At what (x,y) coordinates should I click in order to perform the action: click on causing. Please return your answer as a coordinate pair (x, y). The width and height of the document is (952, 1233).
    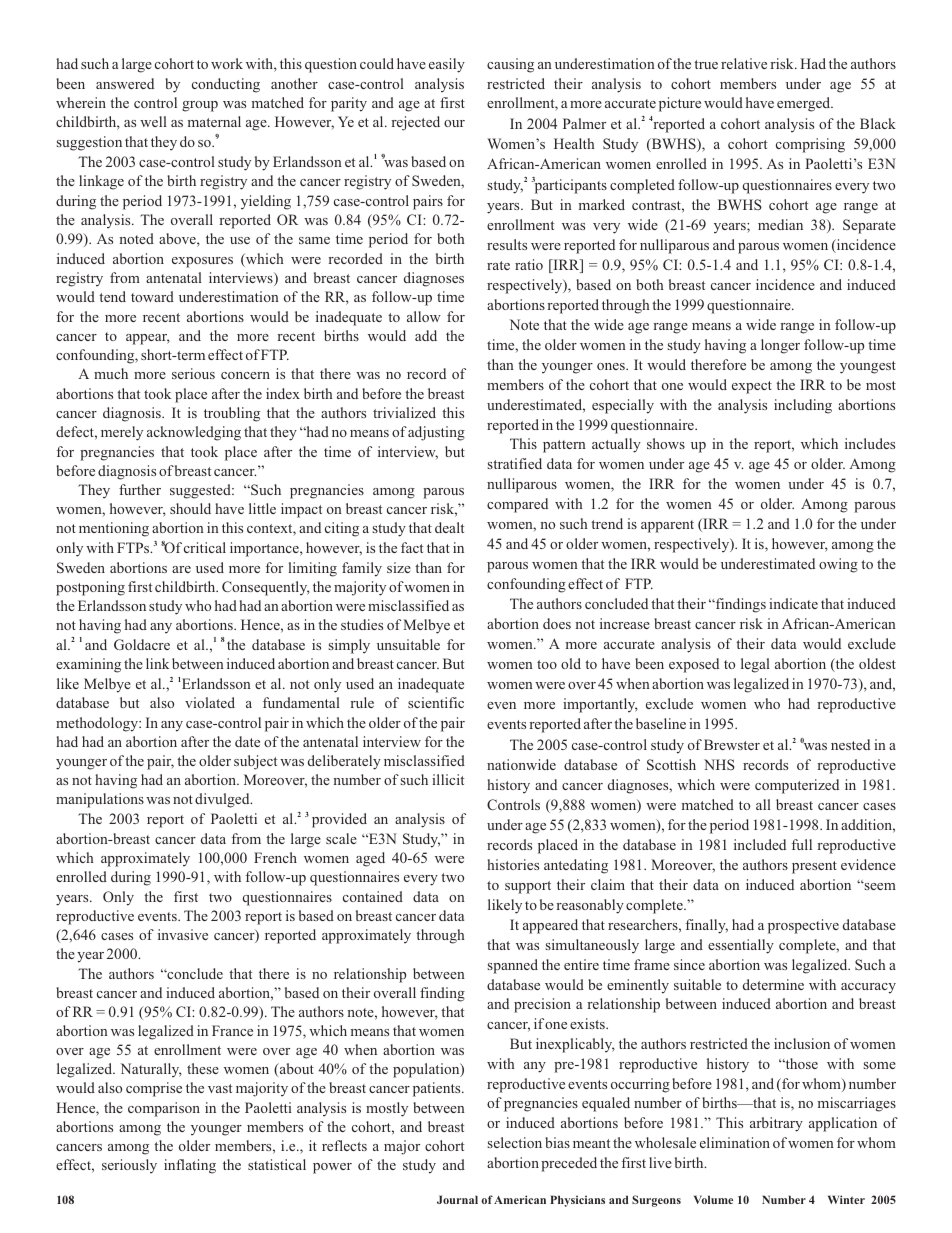
    Looking at the image, I should click on (510, 65).
